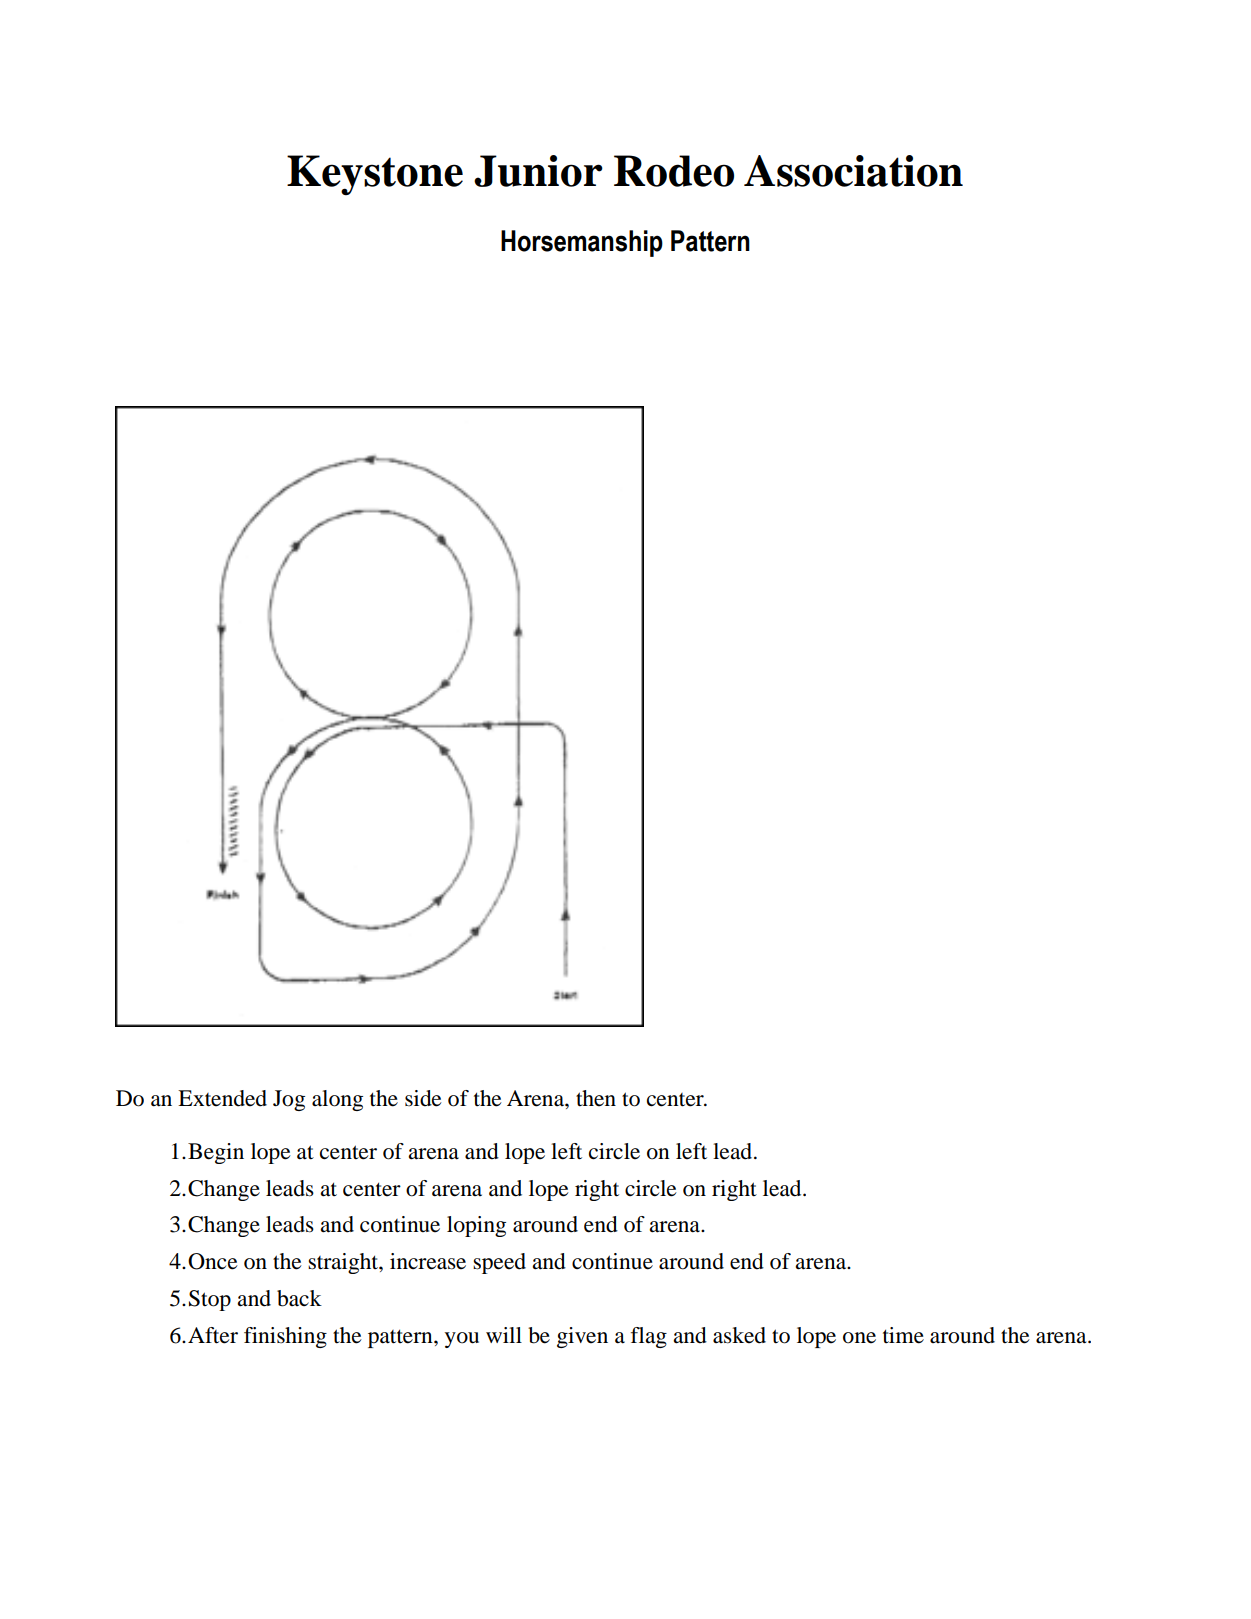 Image resolution: width=1251 pixels, height=1619 pixels. Describe the element at coordinates (853, 171) in the image. I see `Association` at that location.
